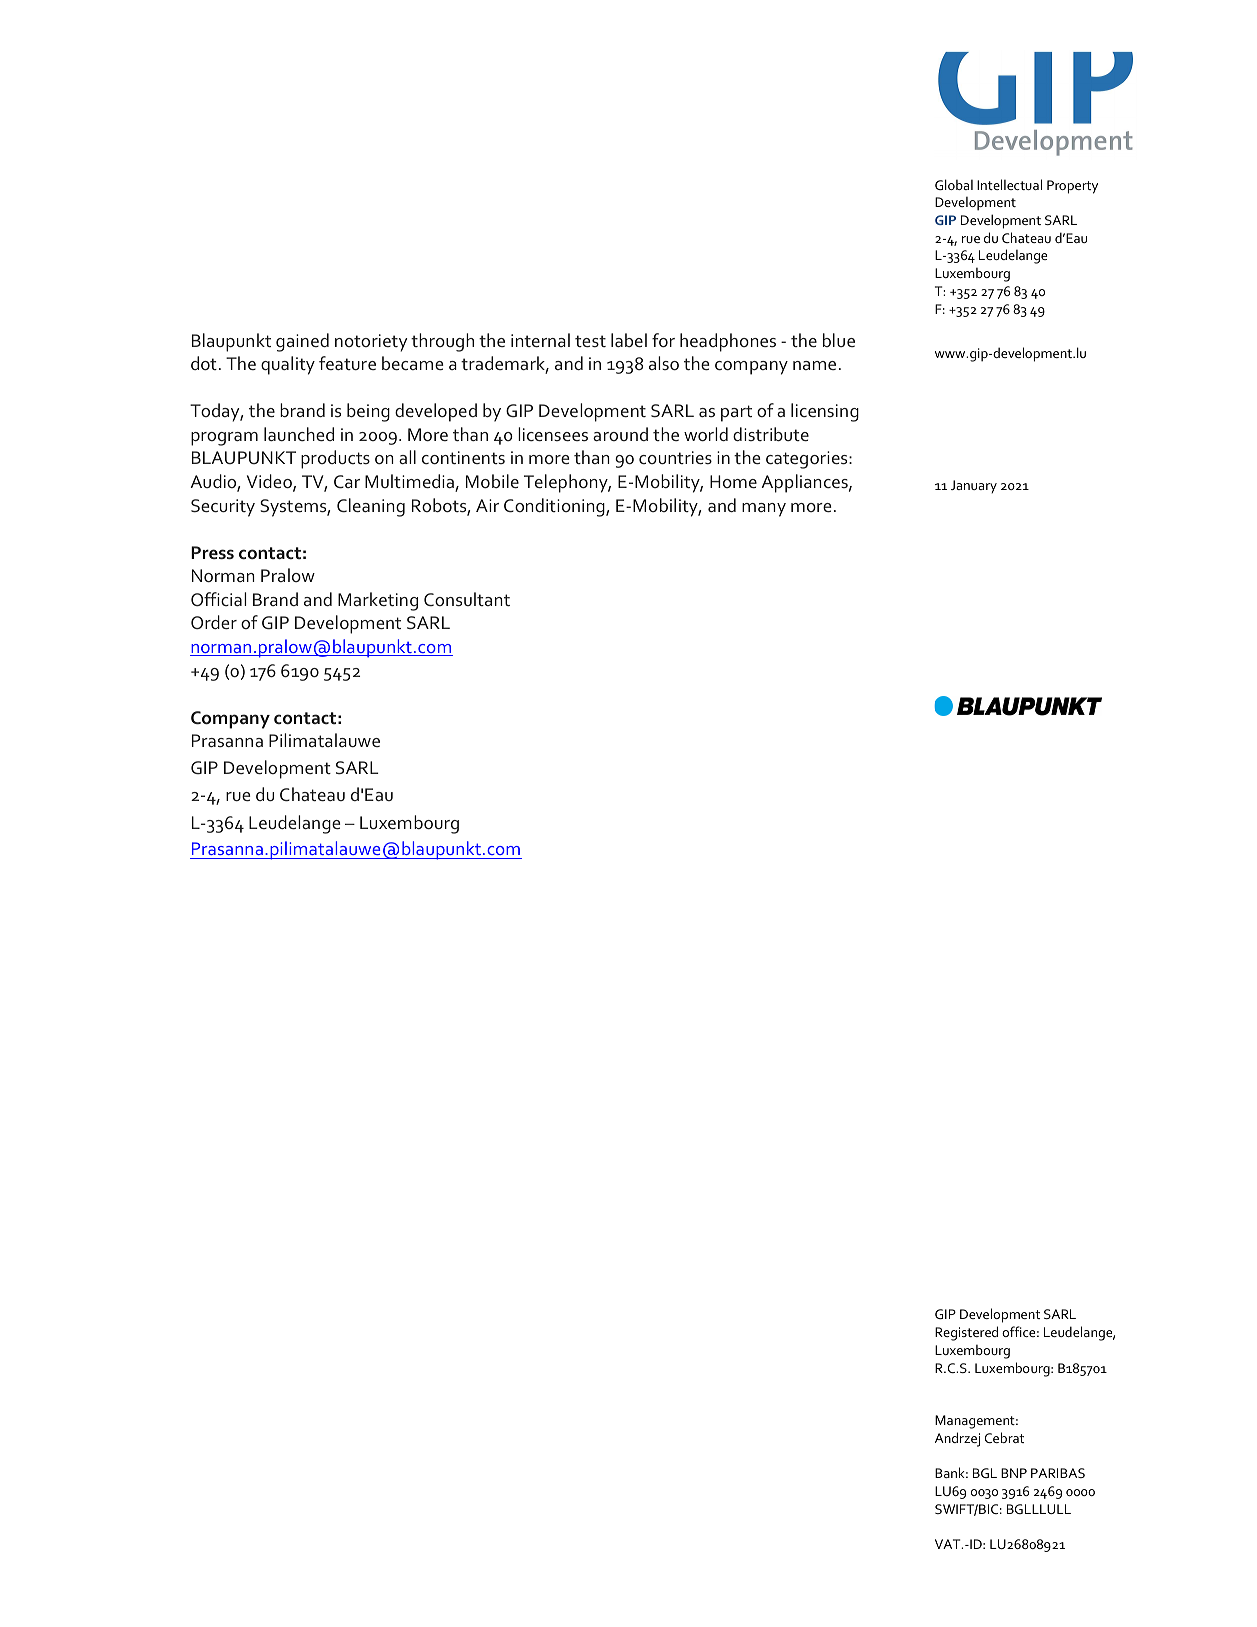  I want to click on label, so click(629, 340).
